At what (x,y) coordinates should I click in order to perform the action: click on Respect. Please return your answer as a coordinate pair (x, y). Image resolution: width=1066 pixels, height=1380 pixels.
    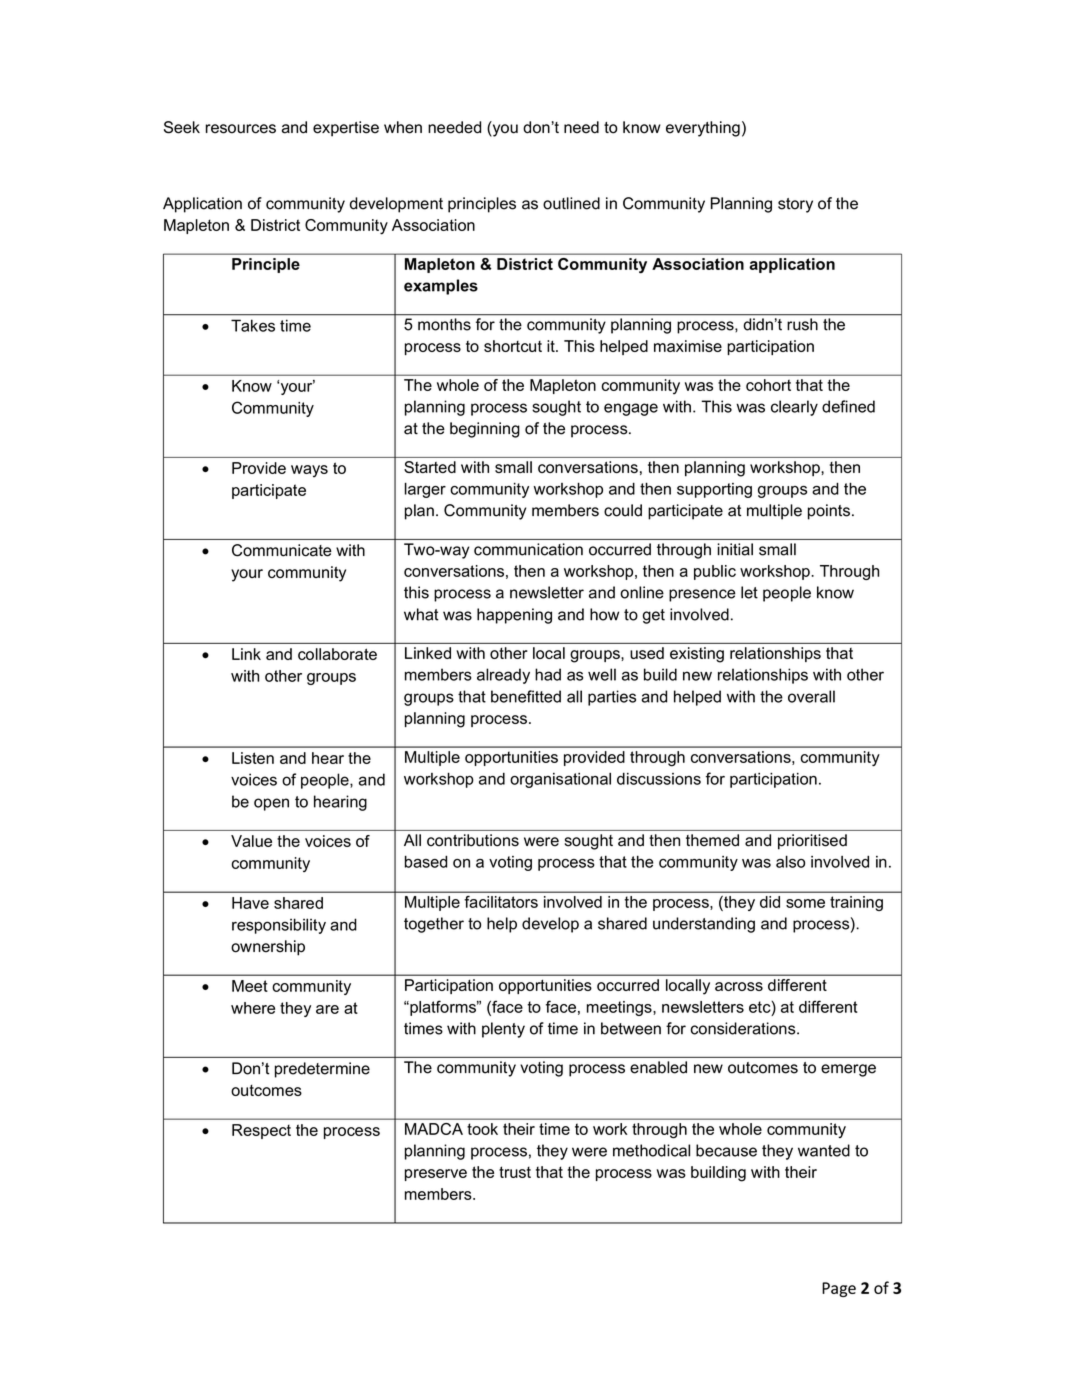
    Looking at the image, I should click on (261, 1131).
